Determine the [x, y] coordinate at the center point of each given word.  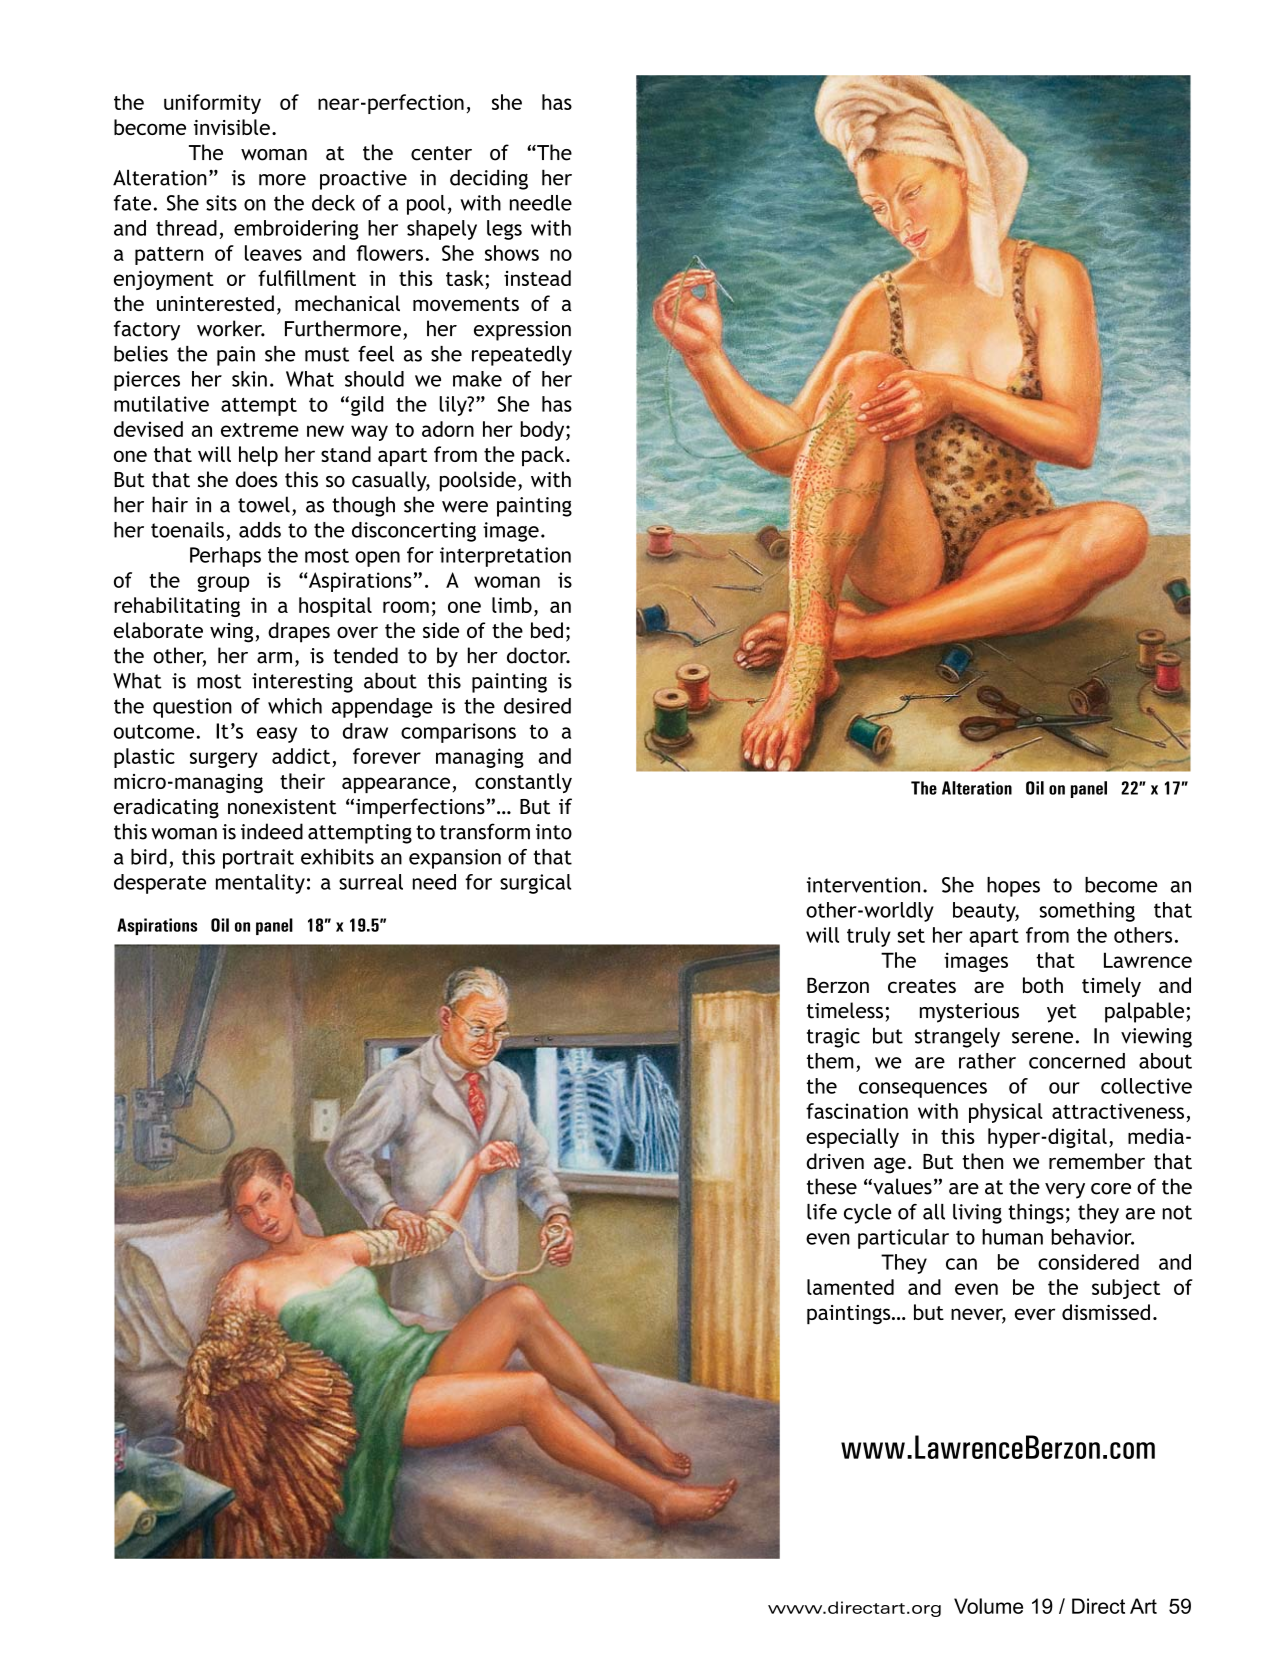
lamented [850, 1287]
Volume [988, 1606]
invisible [232, 127]
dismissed [1106, 1312]
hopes [1013, 887]
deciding [489, 179]
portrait [258, 859]
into [554, 832]
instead [537, 278]
